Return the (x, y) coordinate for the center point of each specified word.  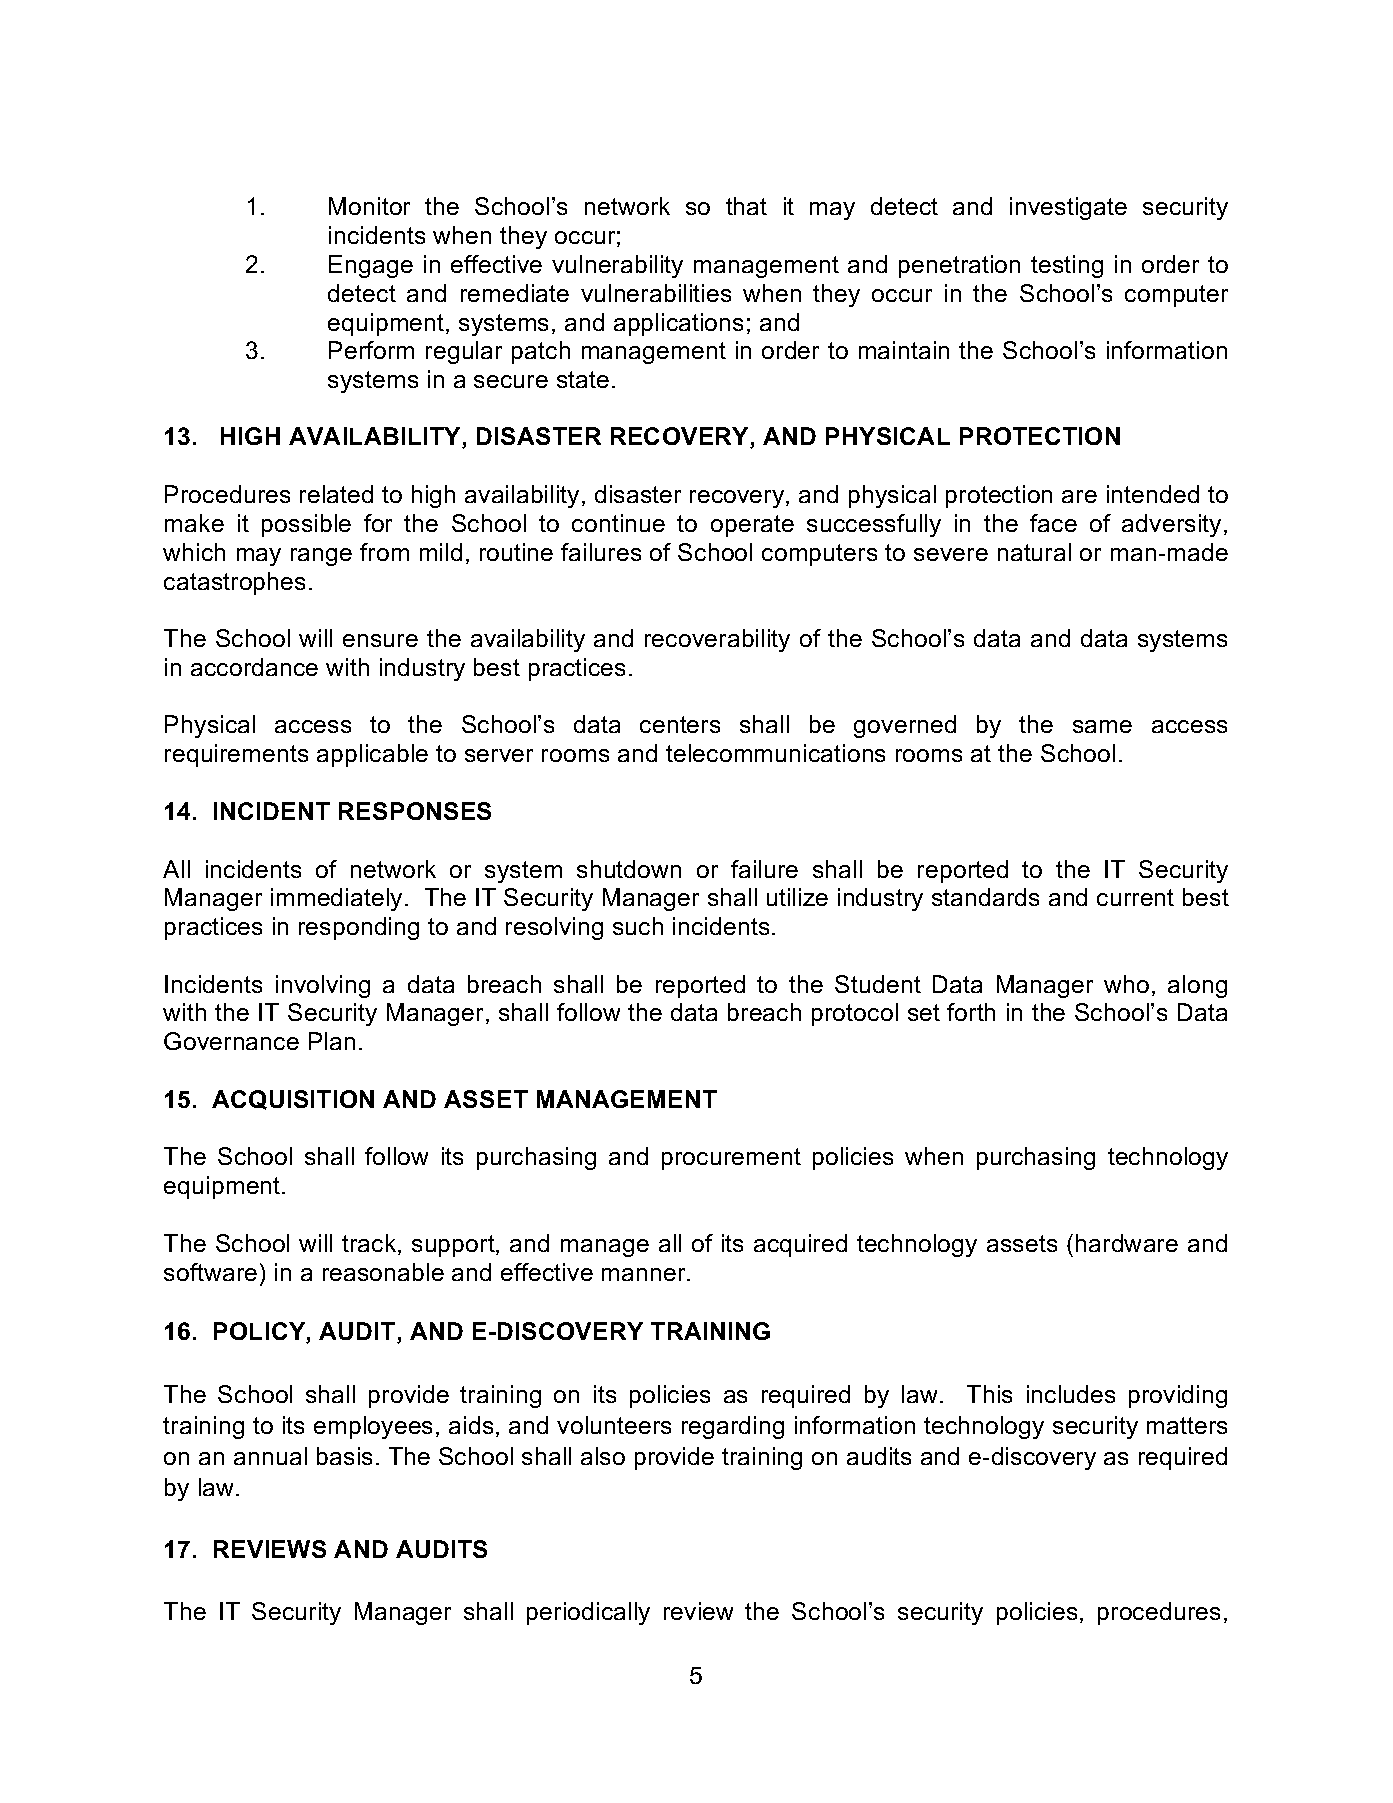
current (1135, 897)
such (638, 926)
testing (1067, 266)
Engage (371, 266)
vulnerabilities (656, 293)
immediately (336, 899)
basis (344, 1456)
